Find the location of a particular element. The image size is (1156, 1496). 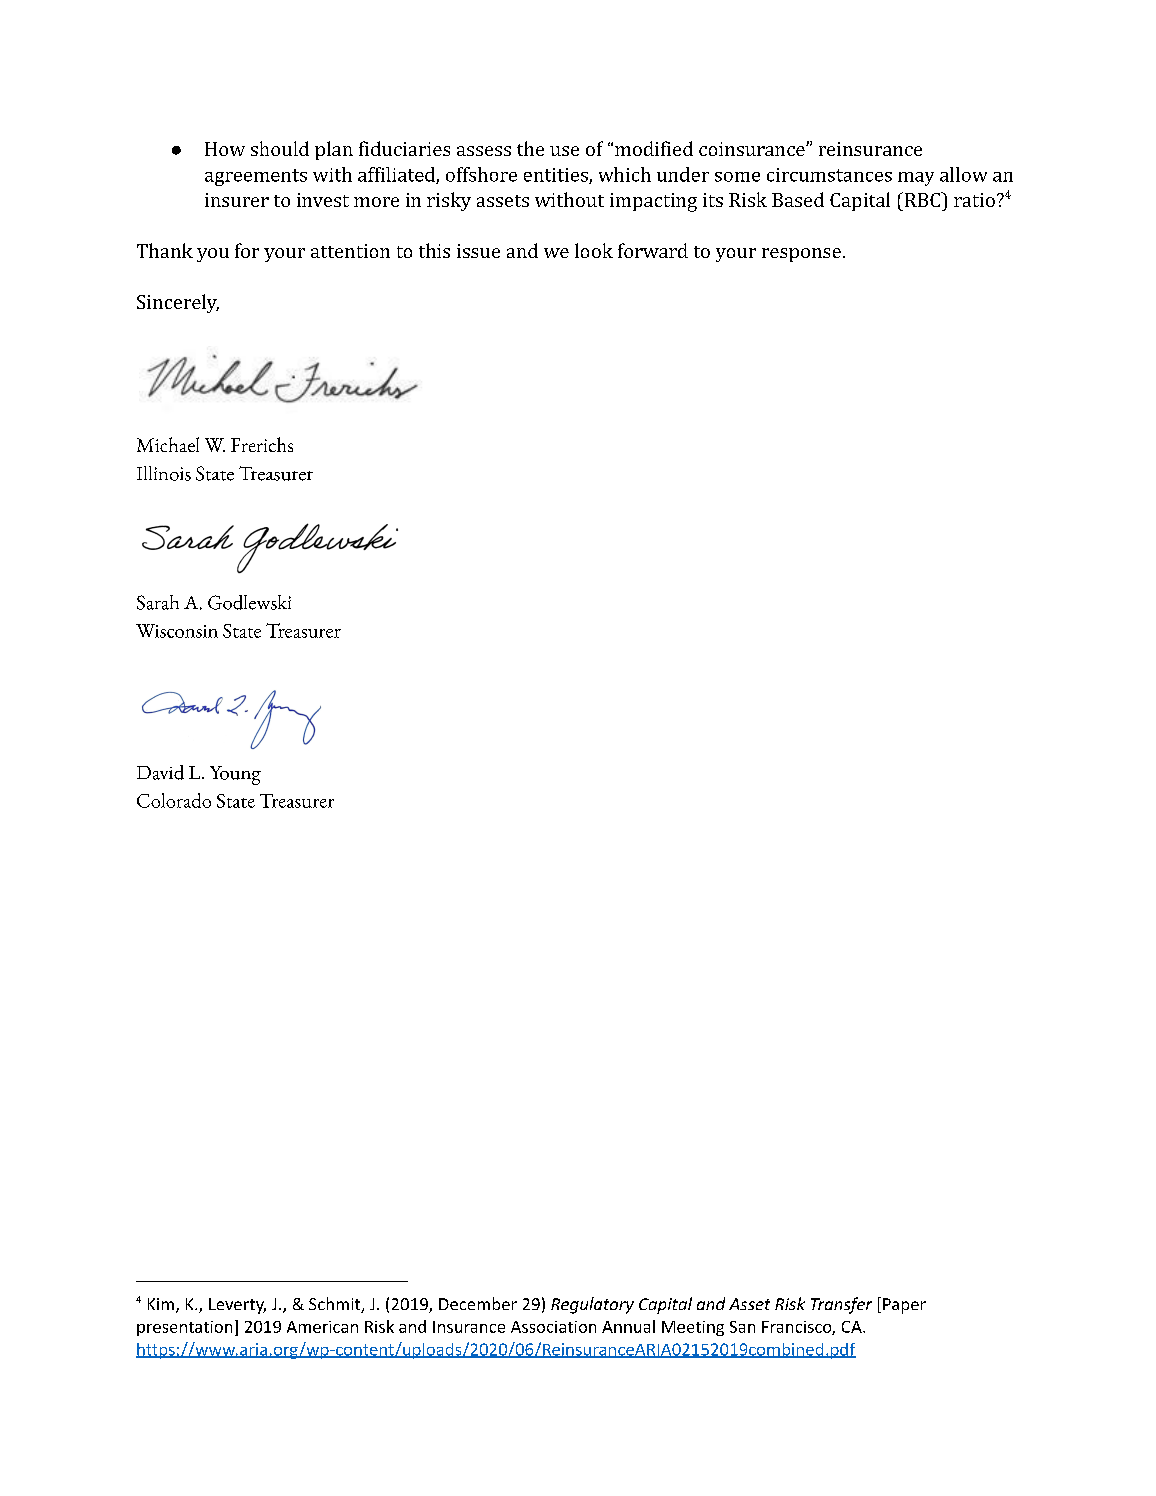

response is located at coordinates (801, 255).
